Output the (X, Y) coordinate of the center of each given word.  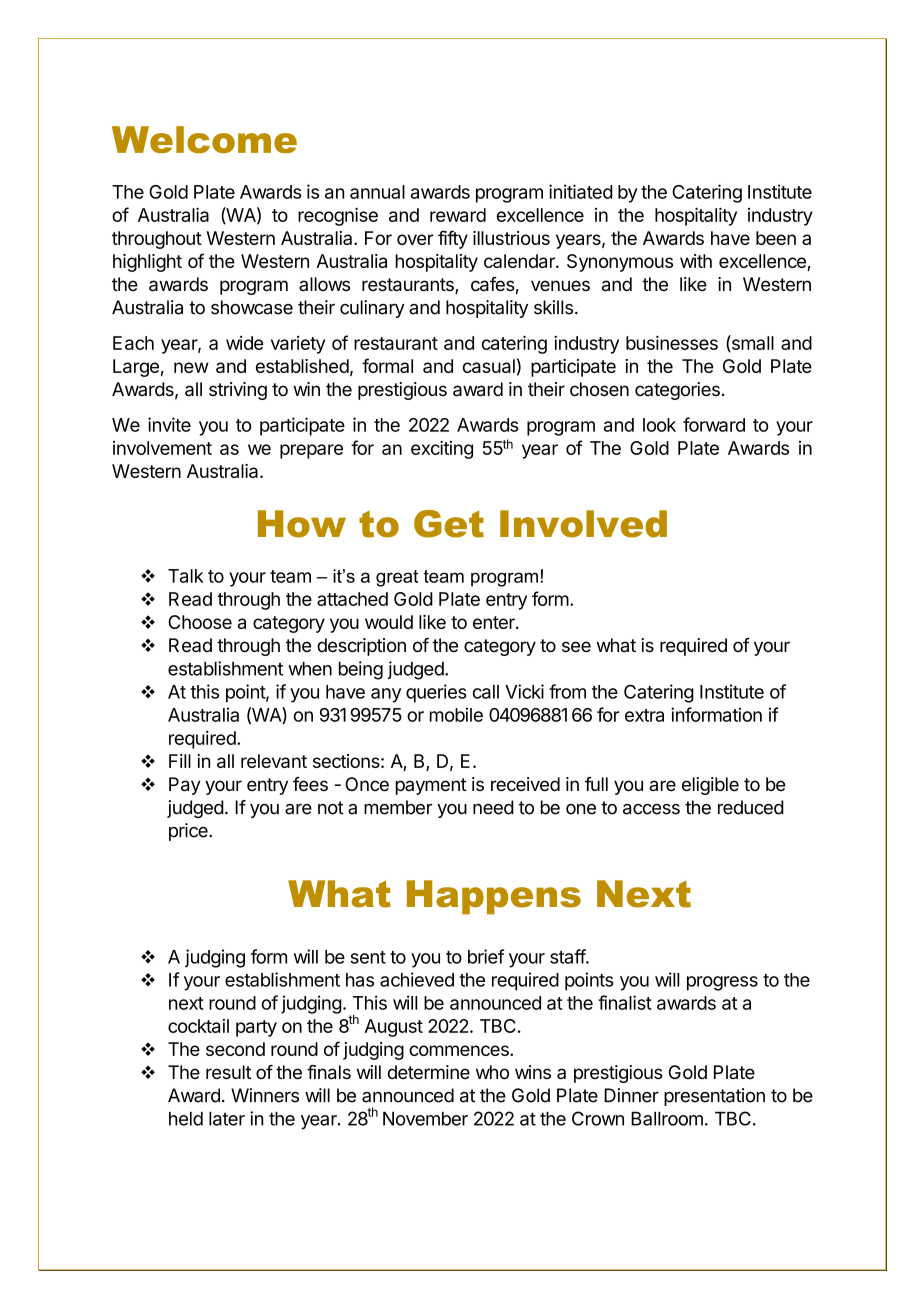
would (389, 622)
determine (429, 1072)
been (776, 238)
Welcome (204, 139)
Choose (200, 622)
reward (458, 215)
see (576, 646)
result (228, 1072)
